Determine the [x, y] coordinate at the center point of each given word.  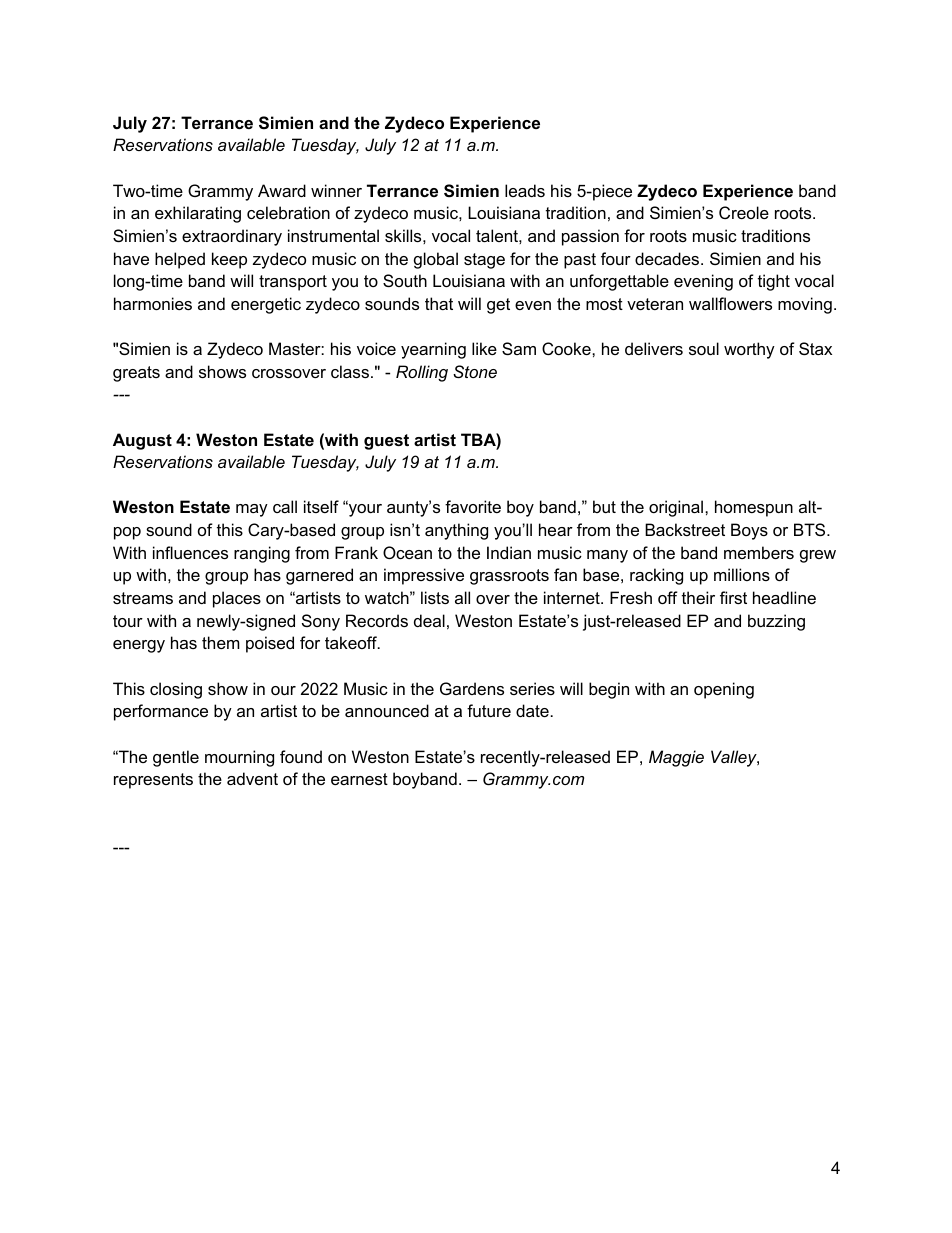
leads [525, 190]
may [252, 510]
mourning [239, 758]
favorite [473, 506]
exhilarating [198, 214]
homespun [754, 508]
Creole [744, 212]
